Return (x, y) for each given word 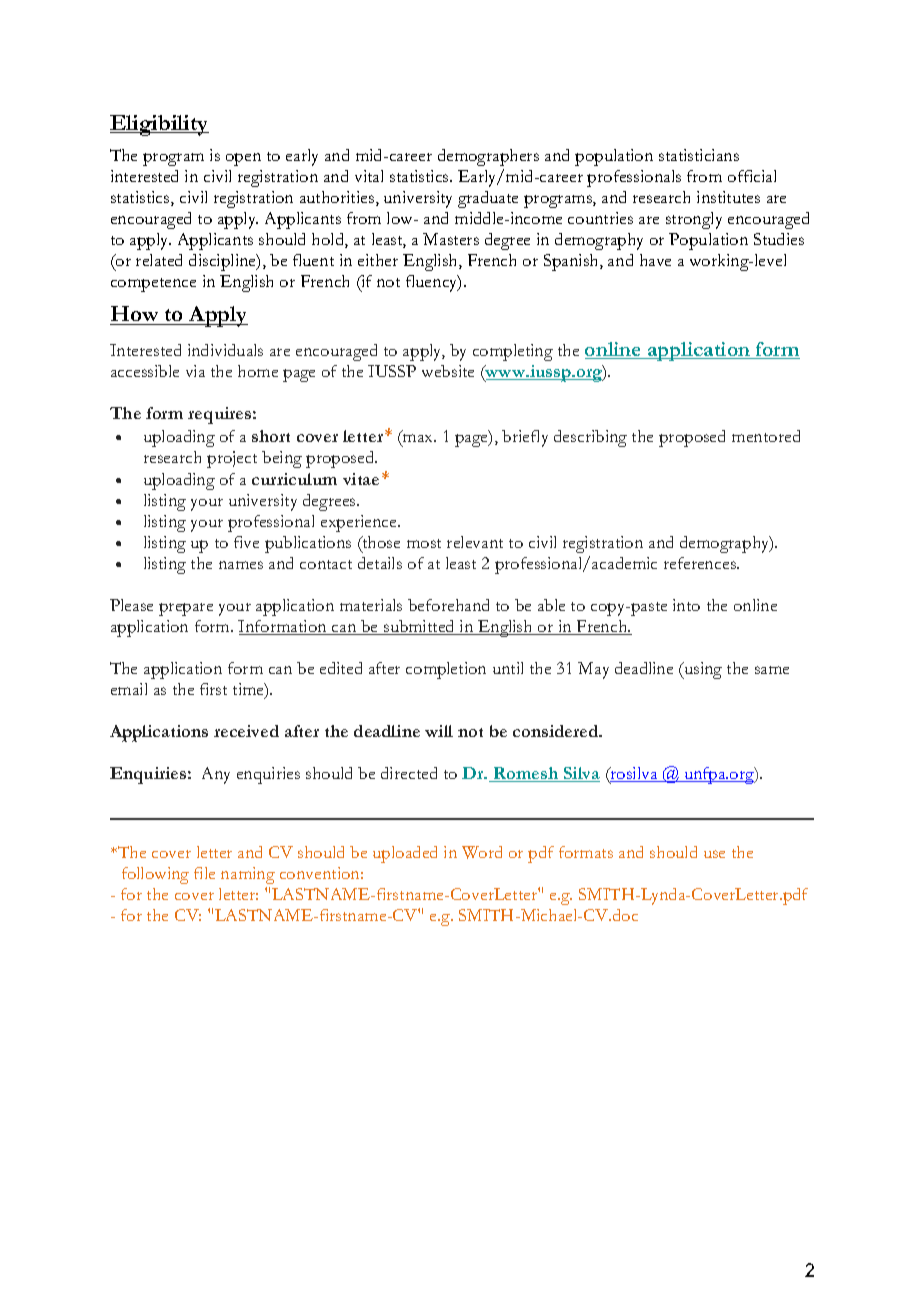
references (701, 563)
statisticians (699, 155)
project (232, 459)
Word (482, 852)
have (655, 260)
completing (513, 352)
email (129, 689)
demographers (488, 157)
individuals (225, 350)
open (243, 159)
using (702, 670)
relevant (475, 542)
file (204, 873)
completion (446, 670)
